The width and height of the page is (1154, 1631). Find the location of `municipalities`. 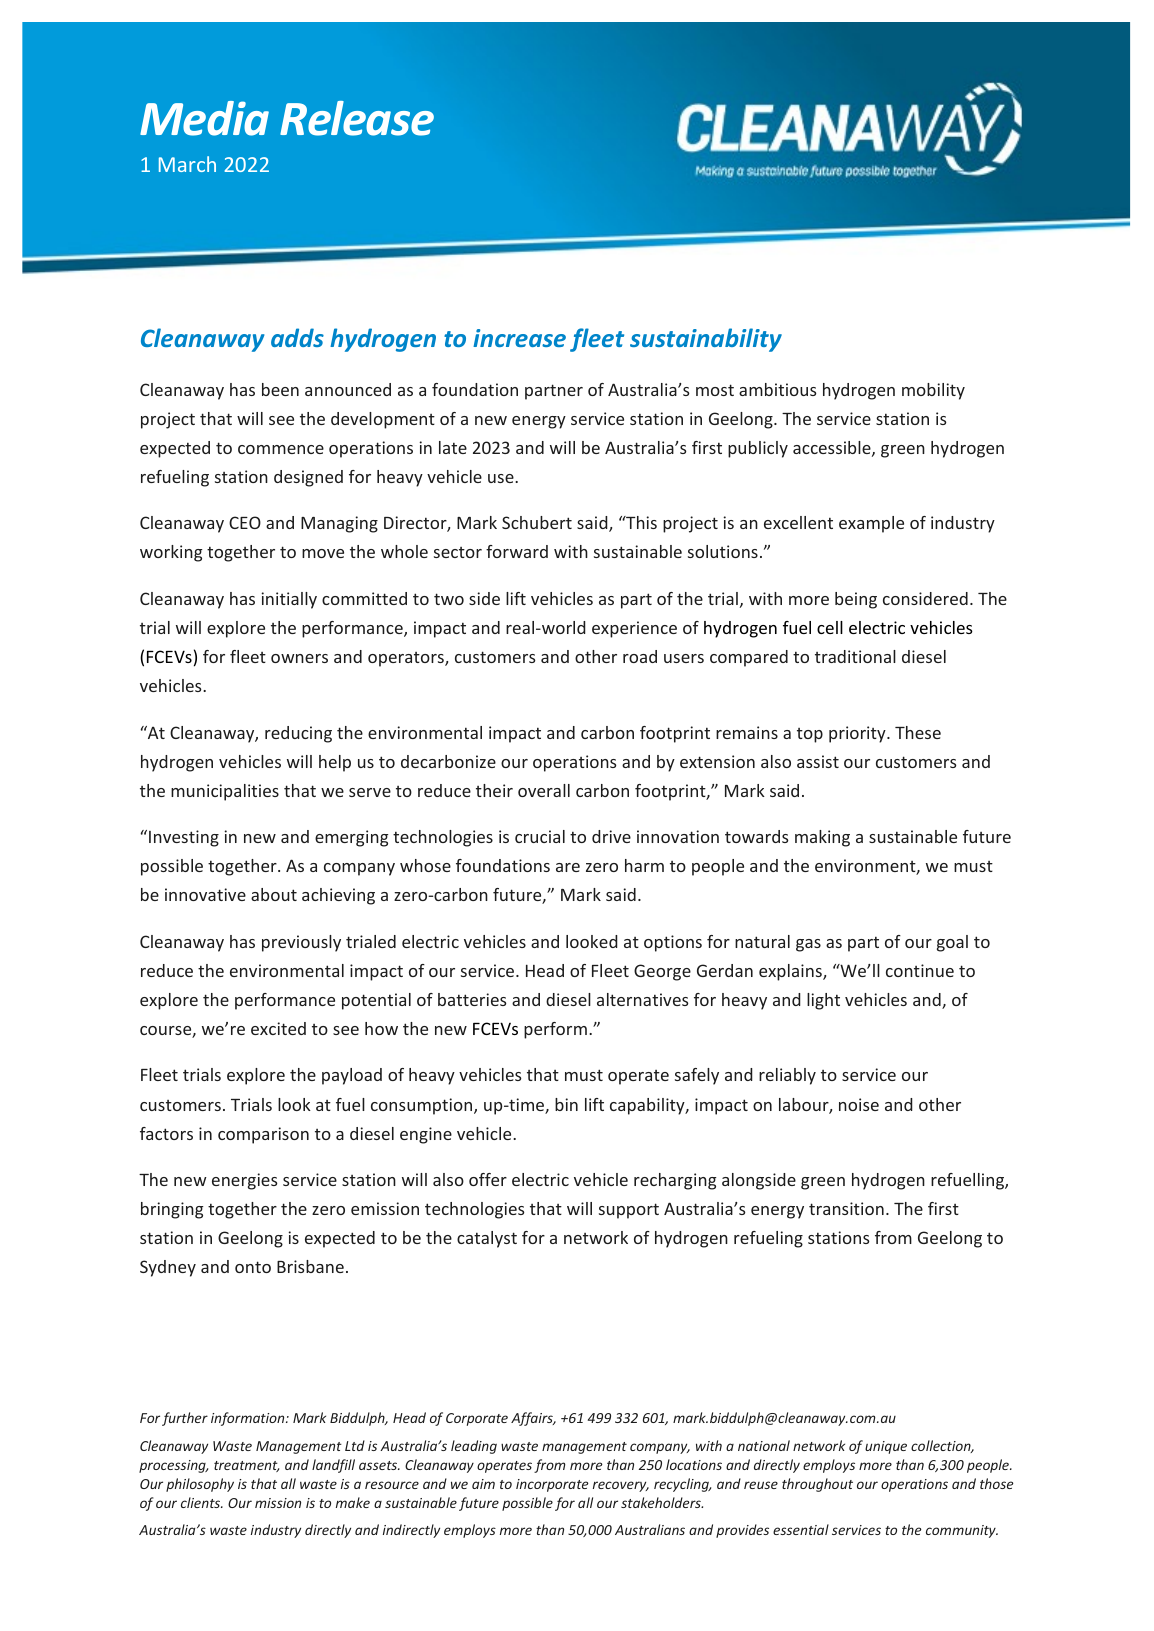

municipalities is located at coordinates (225, 792).
